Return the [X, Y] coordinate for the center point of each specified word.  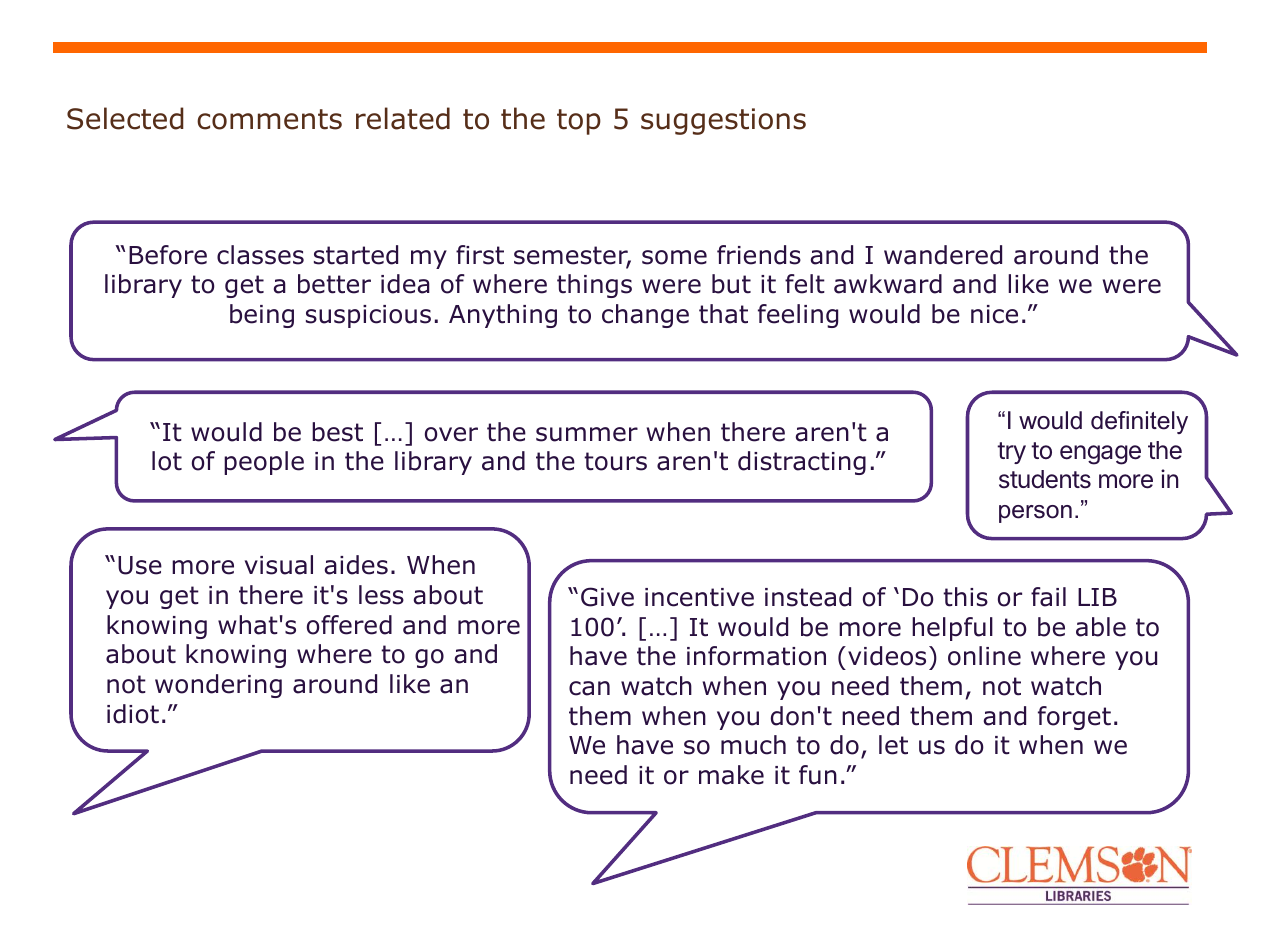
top [579, 122]
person [1035, 514]
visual [279, 565]
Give [607, 597]
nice [994, 314]
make [731, 775]
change [645, 316]
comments [269, 119]
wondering [218, 686]
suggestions [723, 121]
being [262, 316]
